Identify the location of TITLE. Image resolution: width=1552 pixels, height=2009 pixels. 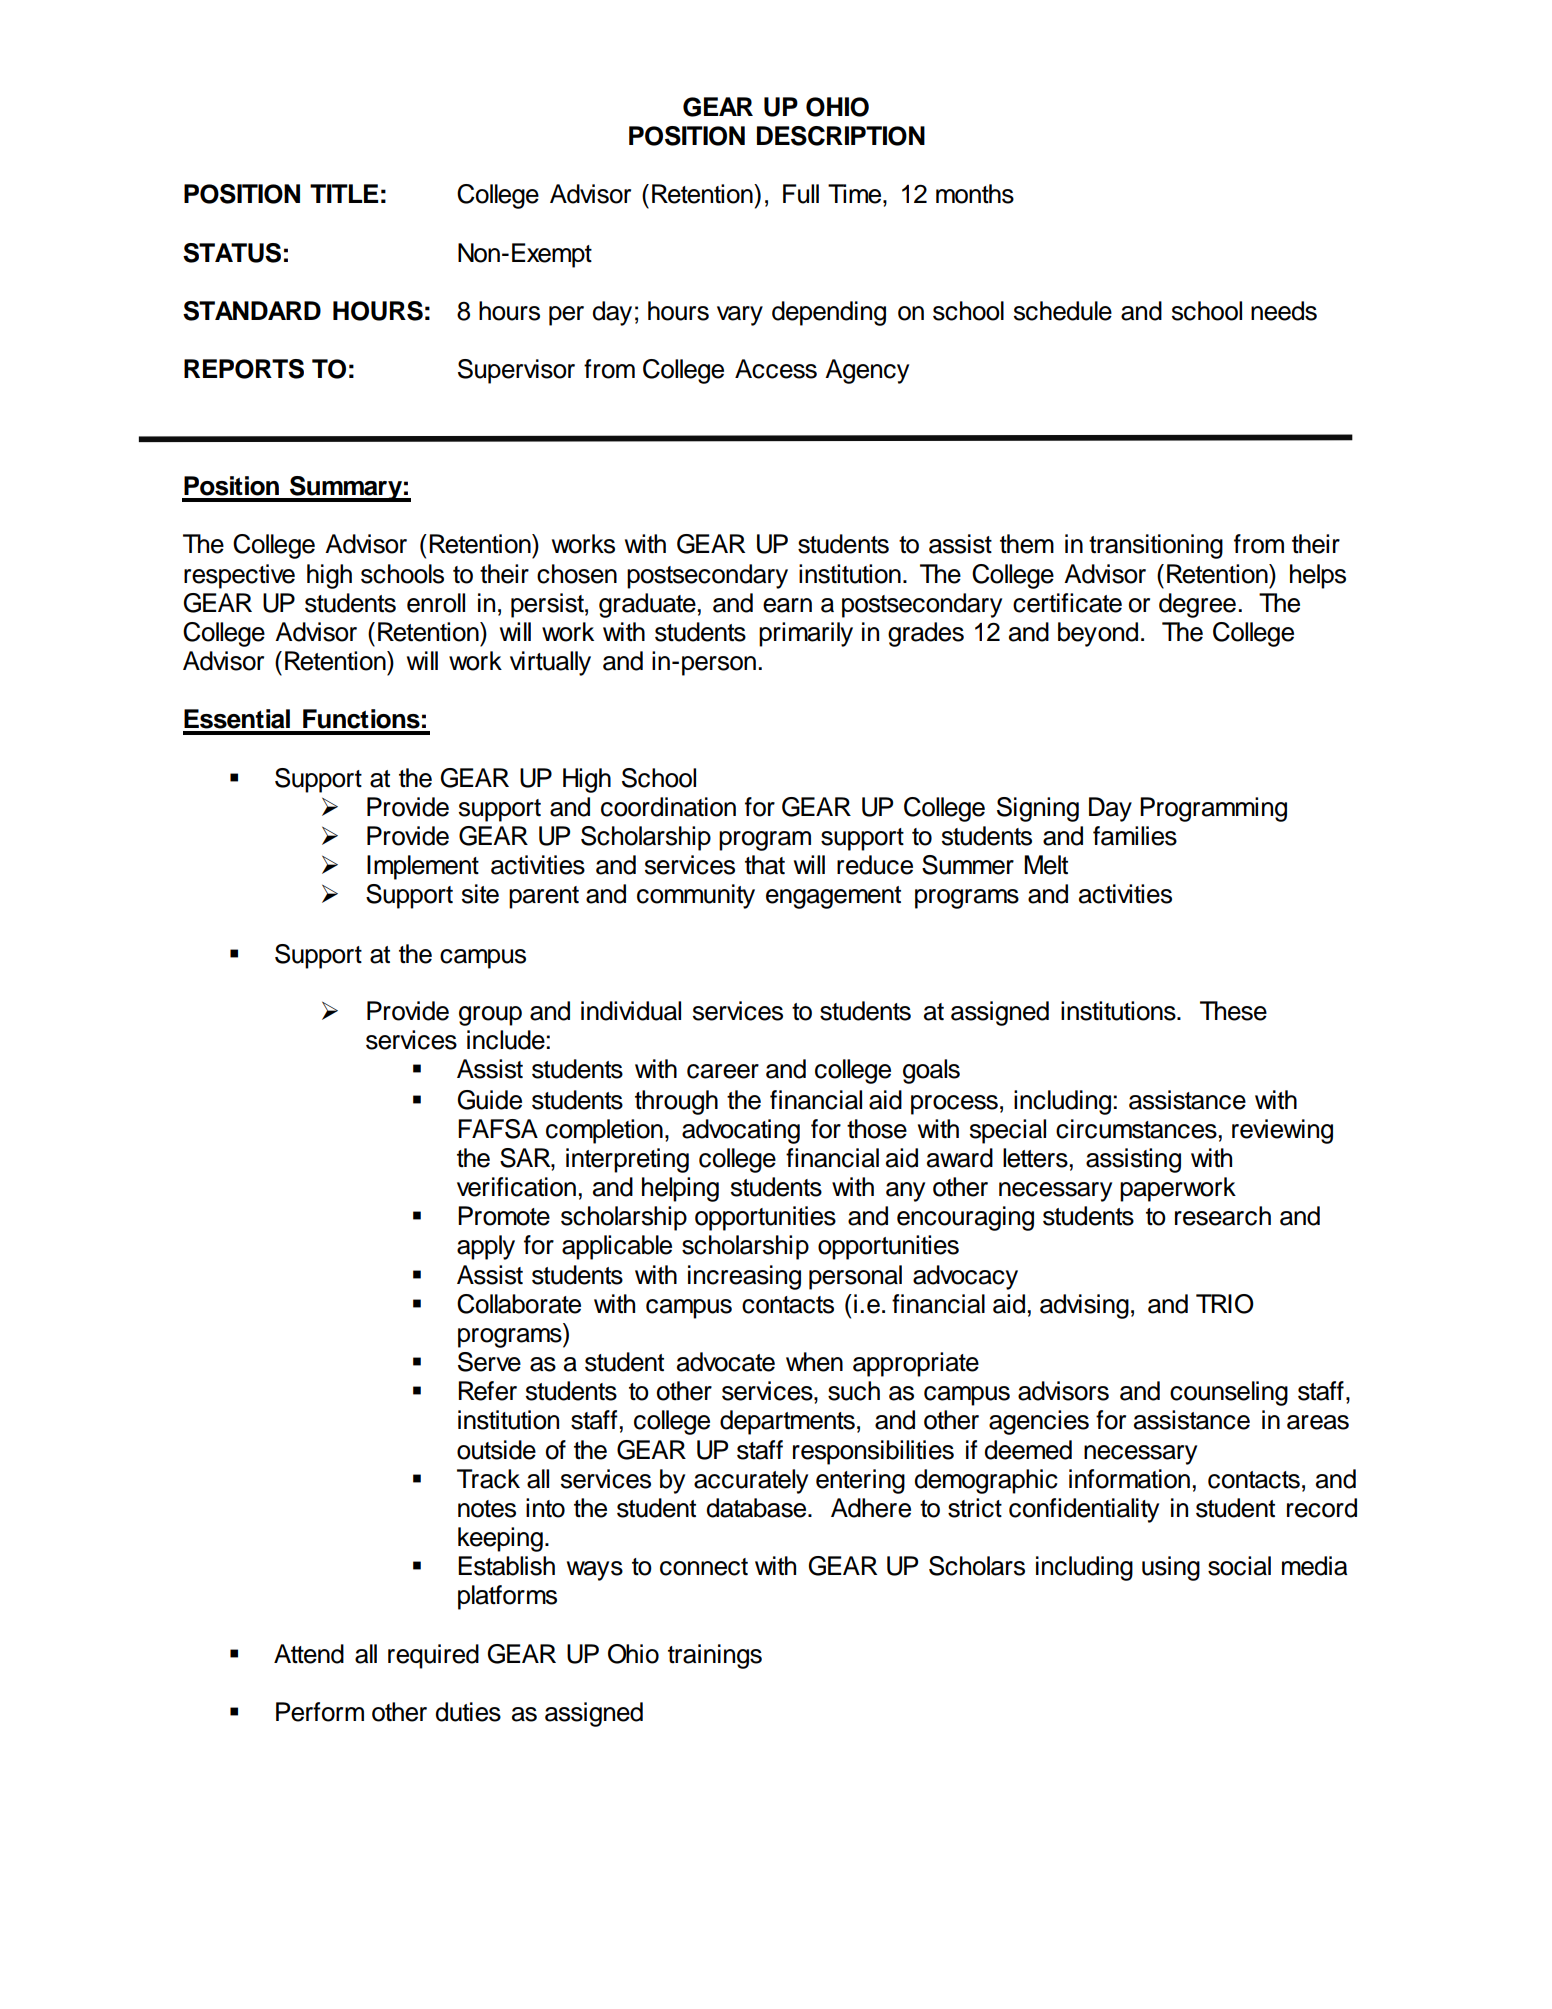
(344, 193).
